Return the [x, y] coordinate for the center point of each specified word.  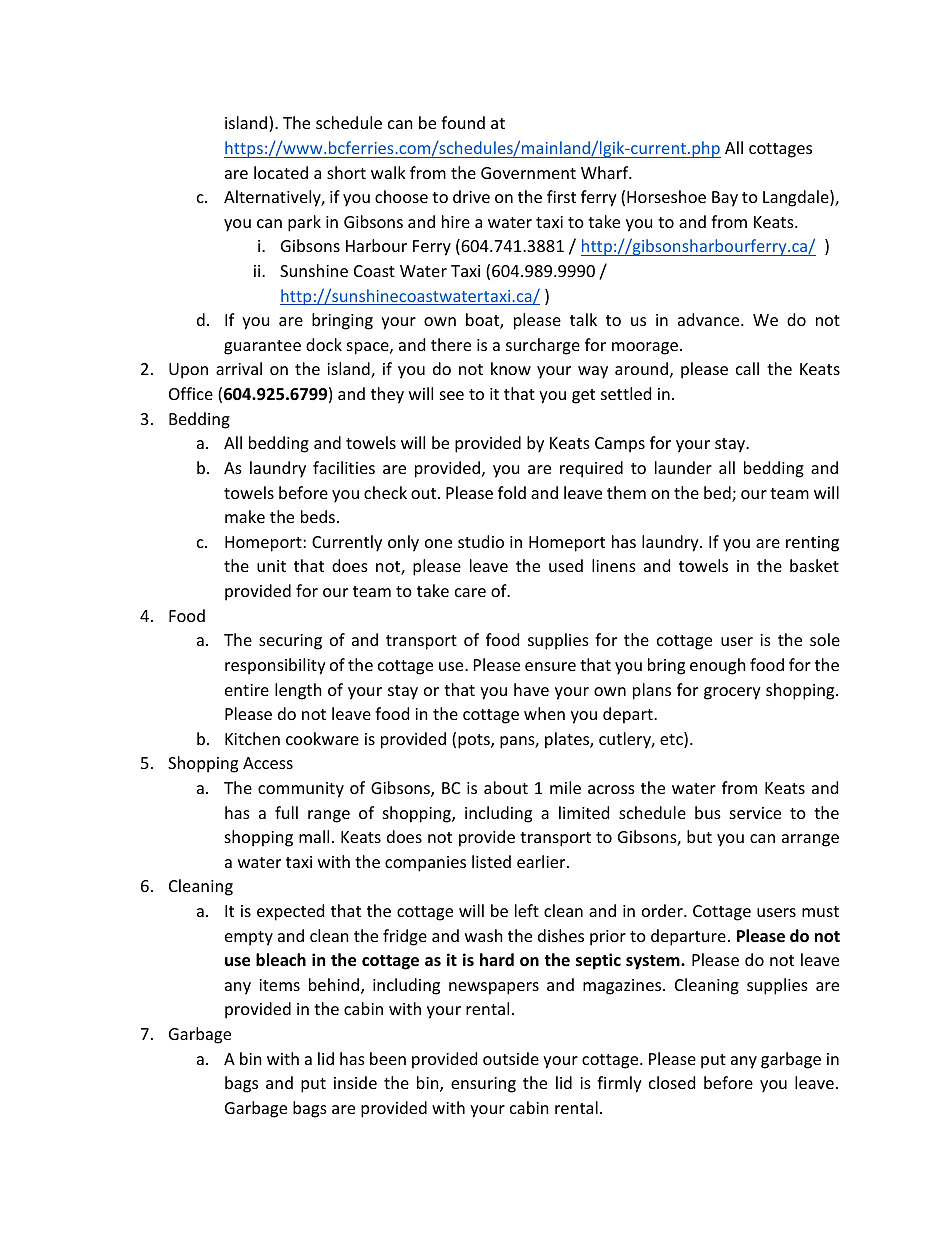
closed [672, 1082]
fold [512, 492]
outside [511, 1058]
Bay [725, 199]
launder [683, 467]
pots [475, 741]
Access [268, 763]
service [755, 813]
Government [528, 173]
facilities [344, 467]
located [281, 172]
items [279, 985]
